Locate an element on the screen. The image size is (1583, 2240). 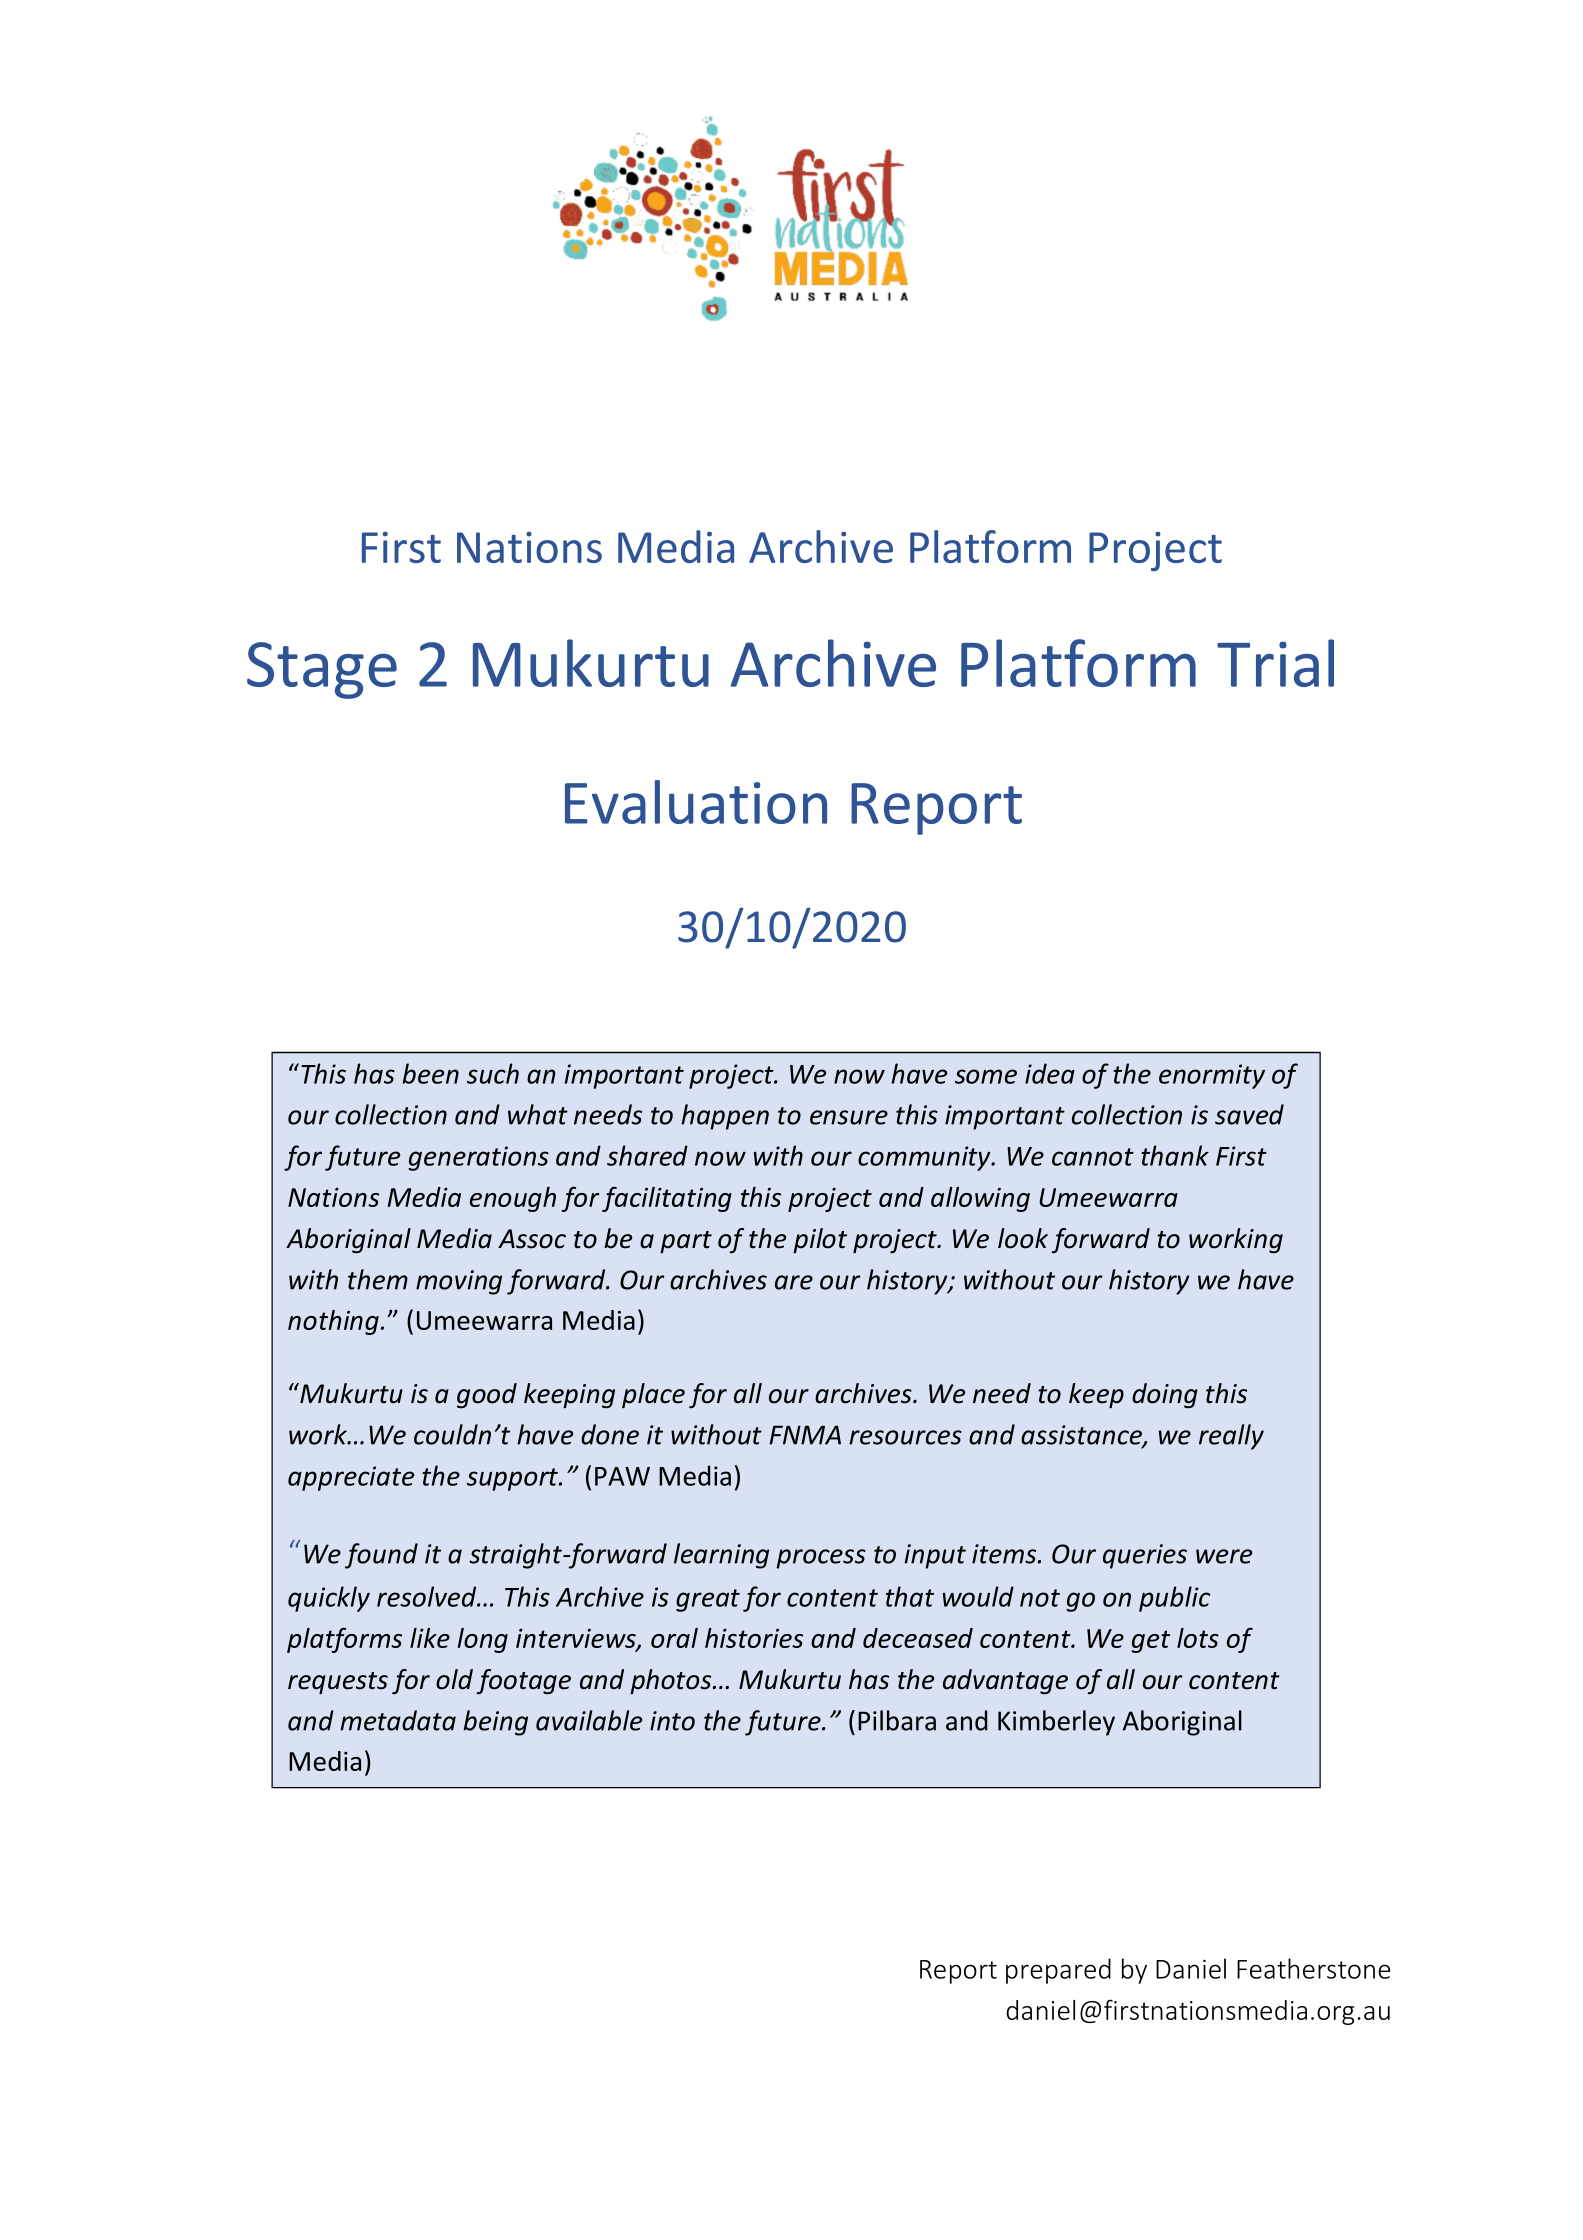
get is located at coordinates (1150, 1641).
